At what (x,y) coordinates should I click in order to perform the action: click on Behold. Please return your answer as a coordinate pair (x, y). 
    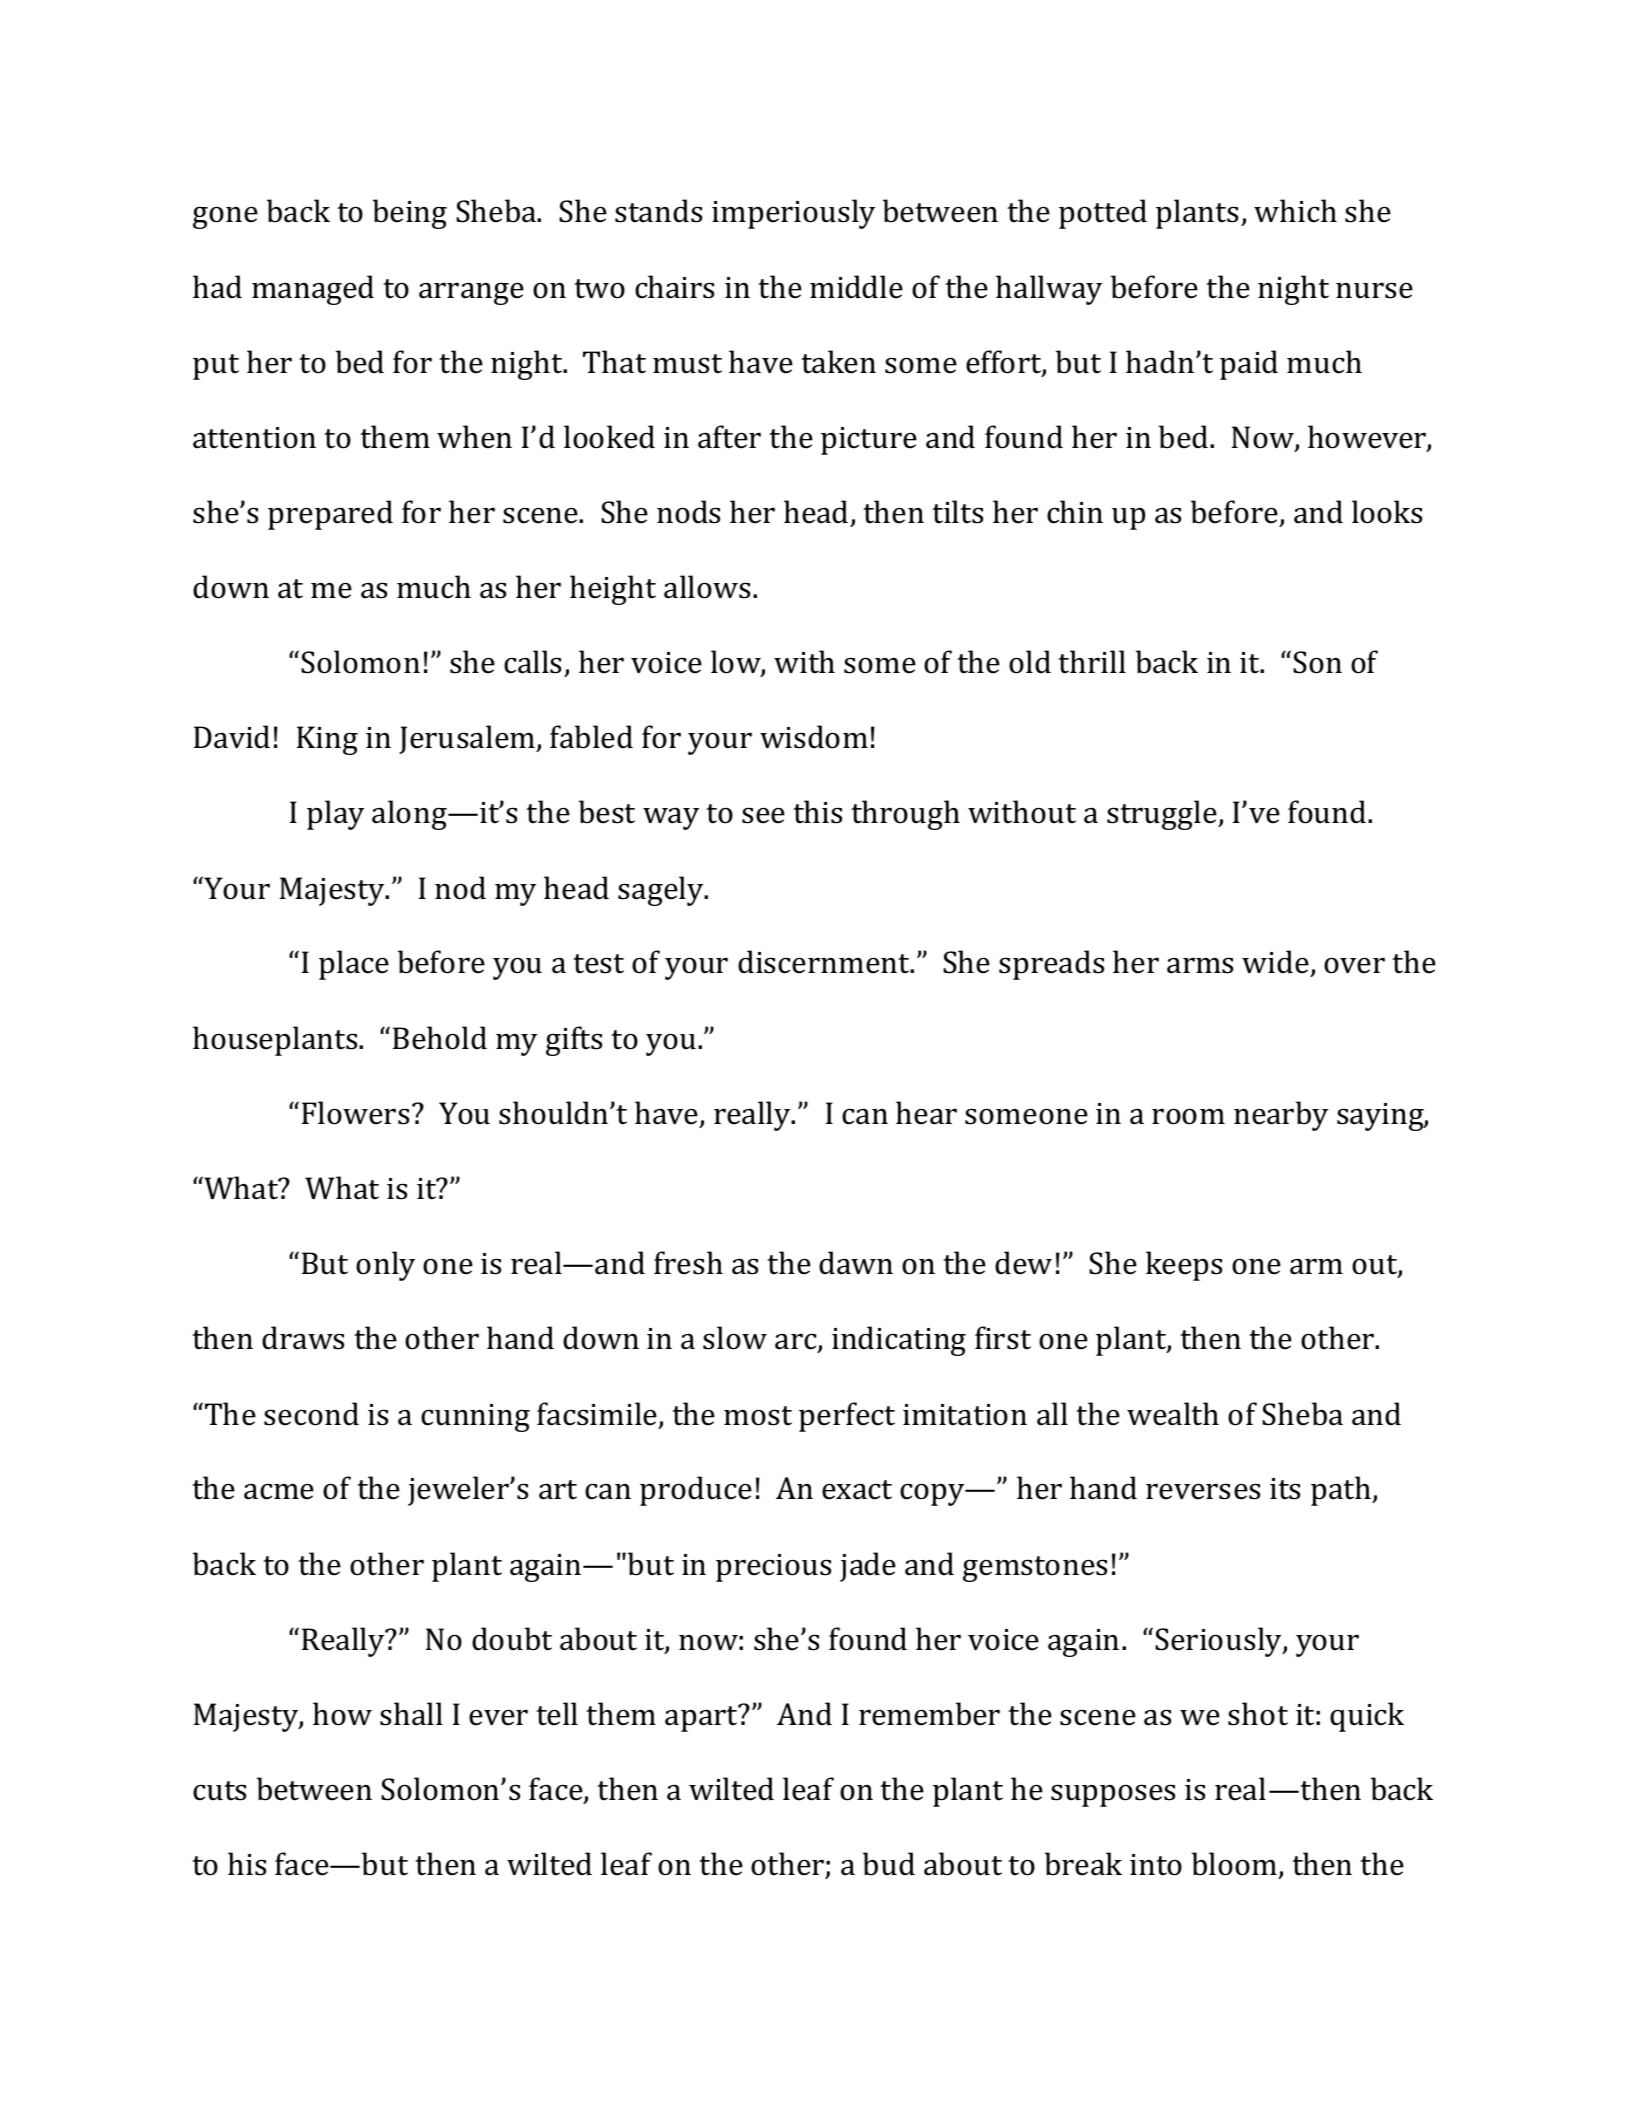
    Looking at the image, I should click on (440, 1038).
